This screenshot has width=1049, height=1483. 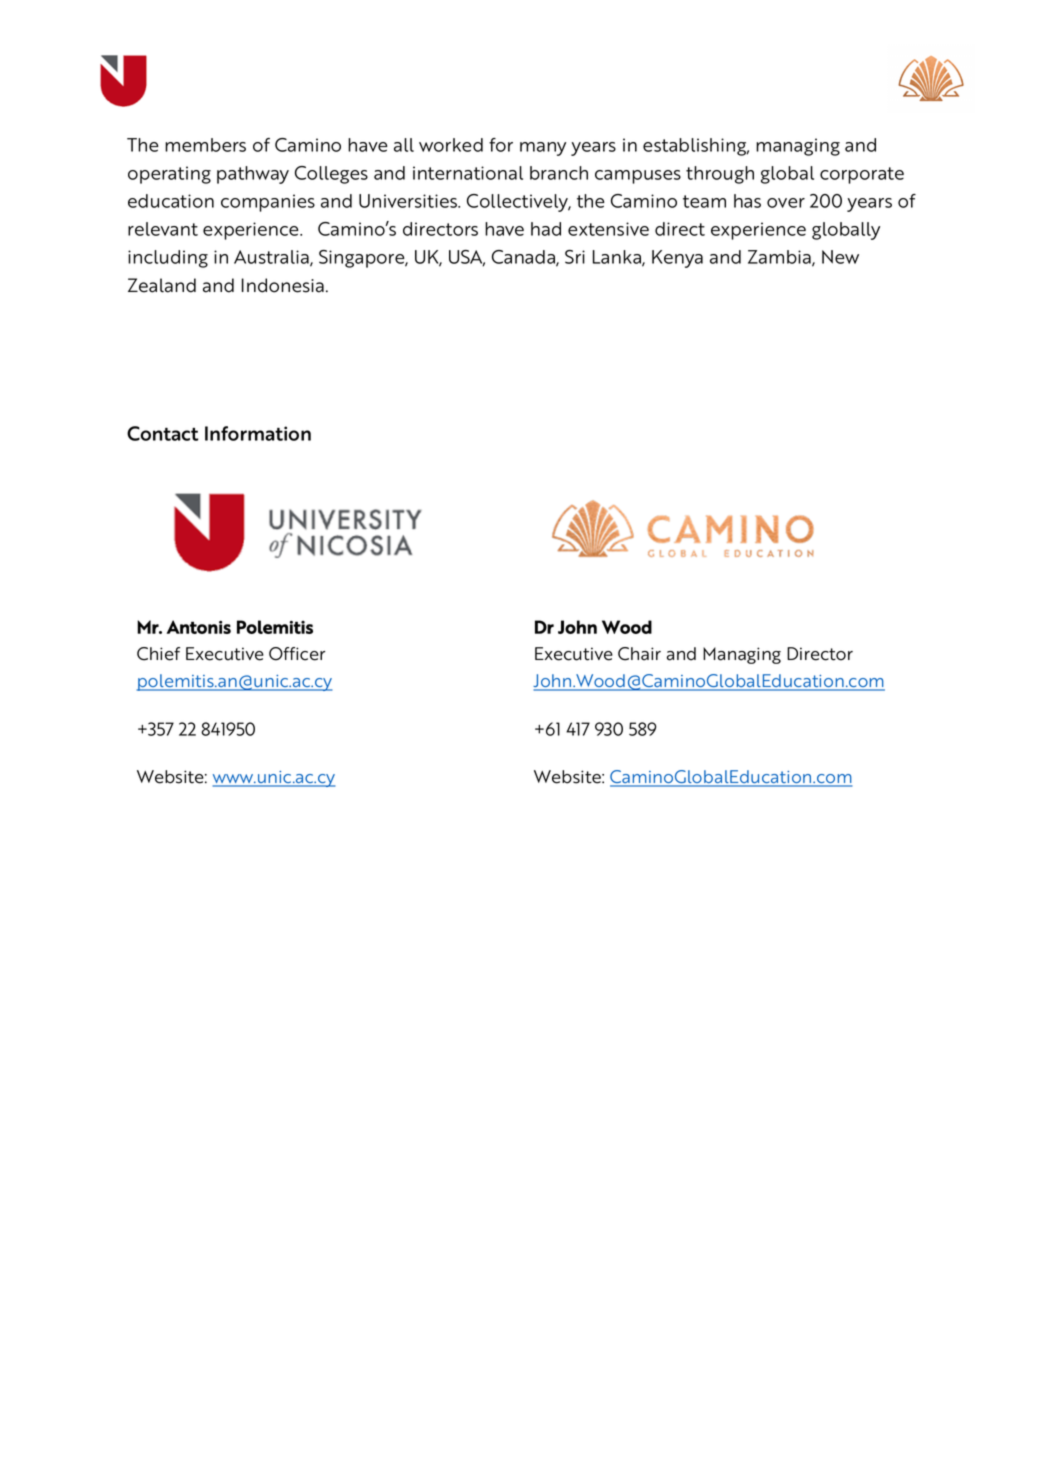 I want to click on Contact, so click(x=162, y=433).
